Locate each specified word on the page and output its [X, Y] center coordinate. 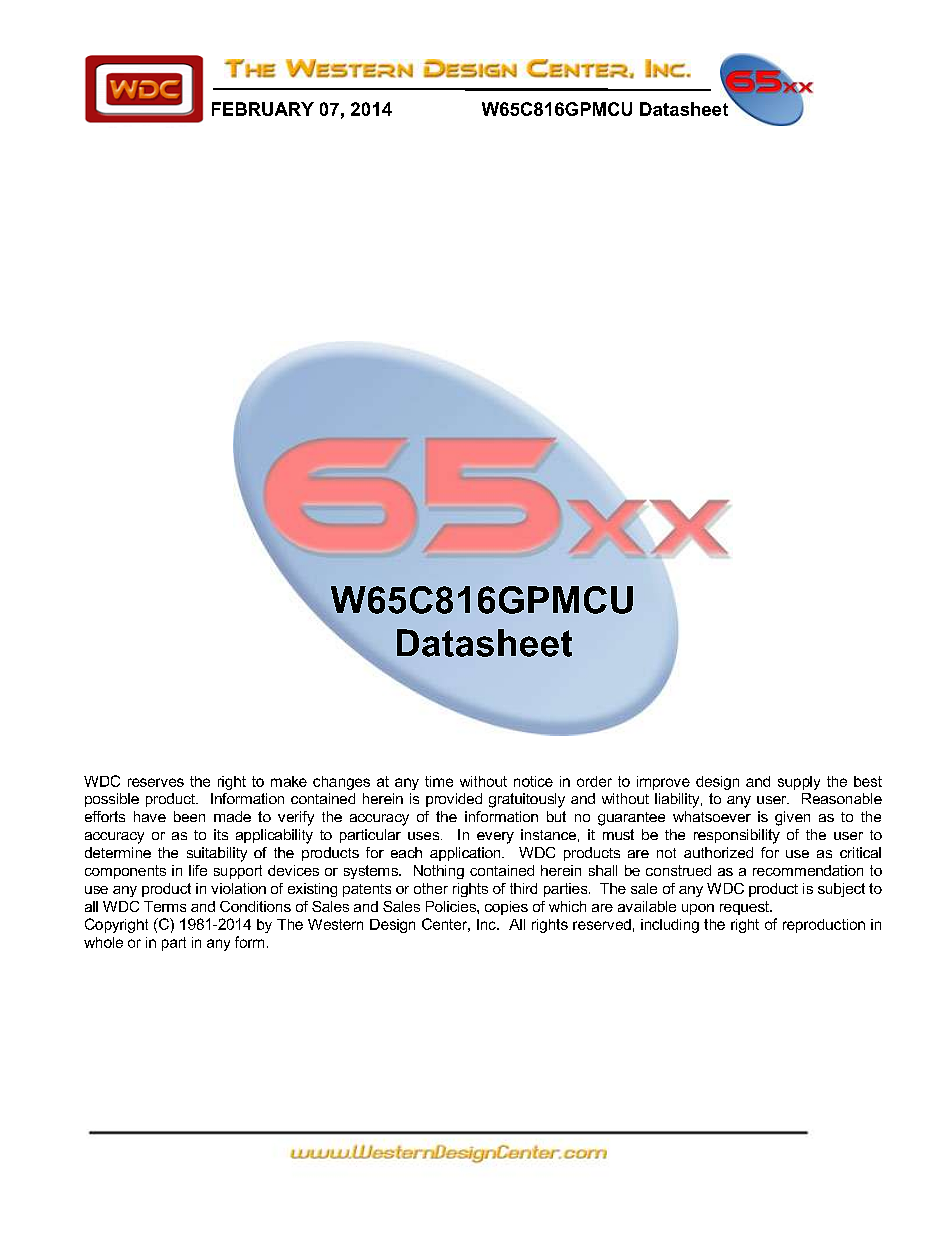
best [868, 781]
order [594, 781]
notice [533, 781]
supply [799, 783]
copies [506, 908]
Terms [165, 906]
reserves [156, 782]
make [289, 781]
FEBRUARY [263, 109]
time [439, 781]
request [745, 908]
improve [663, 783]
